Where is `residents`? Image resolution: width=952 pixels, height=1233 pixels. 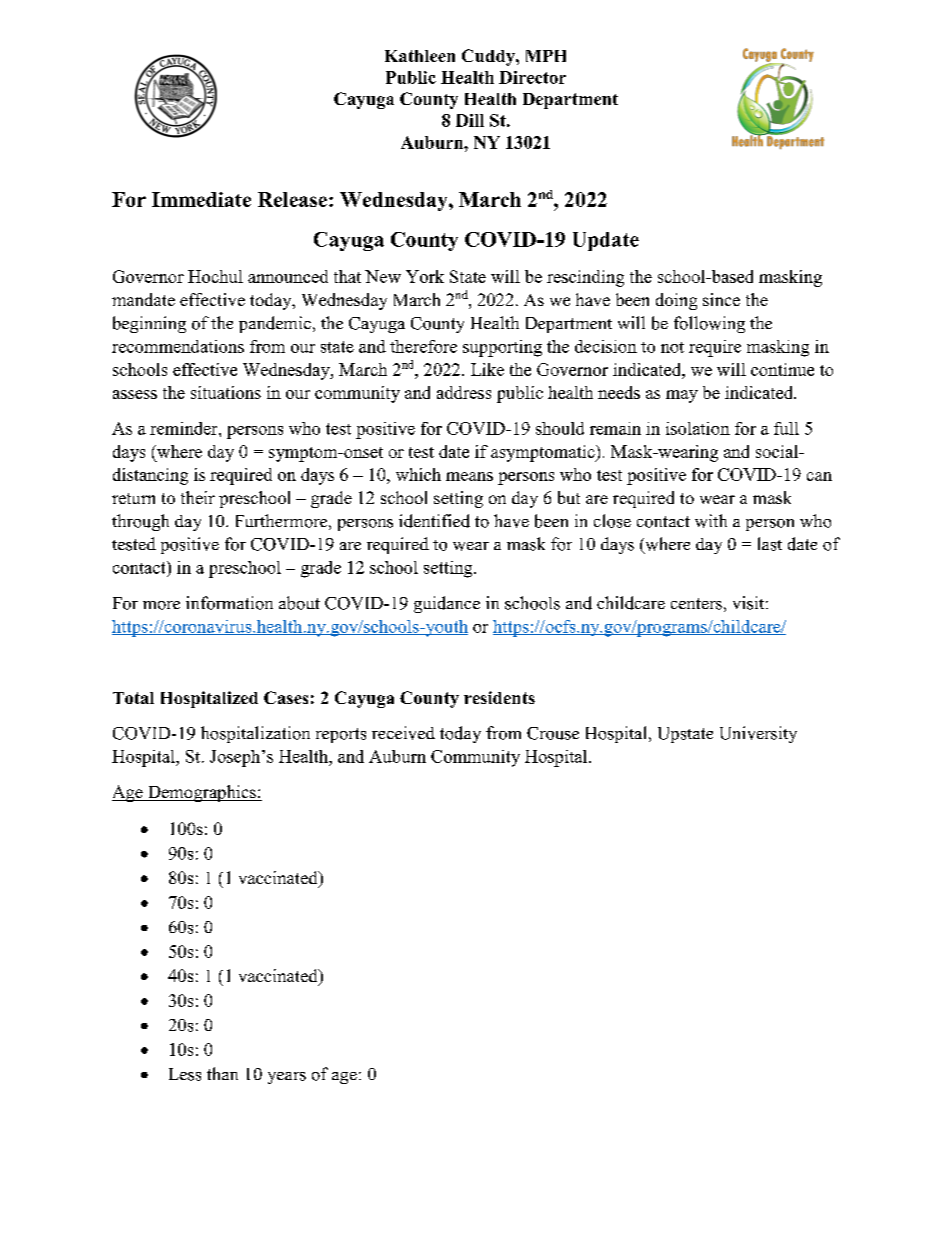
residents is located at coordinates (499, 697).
